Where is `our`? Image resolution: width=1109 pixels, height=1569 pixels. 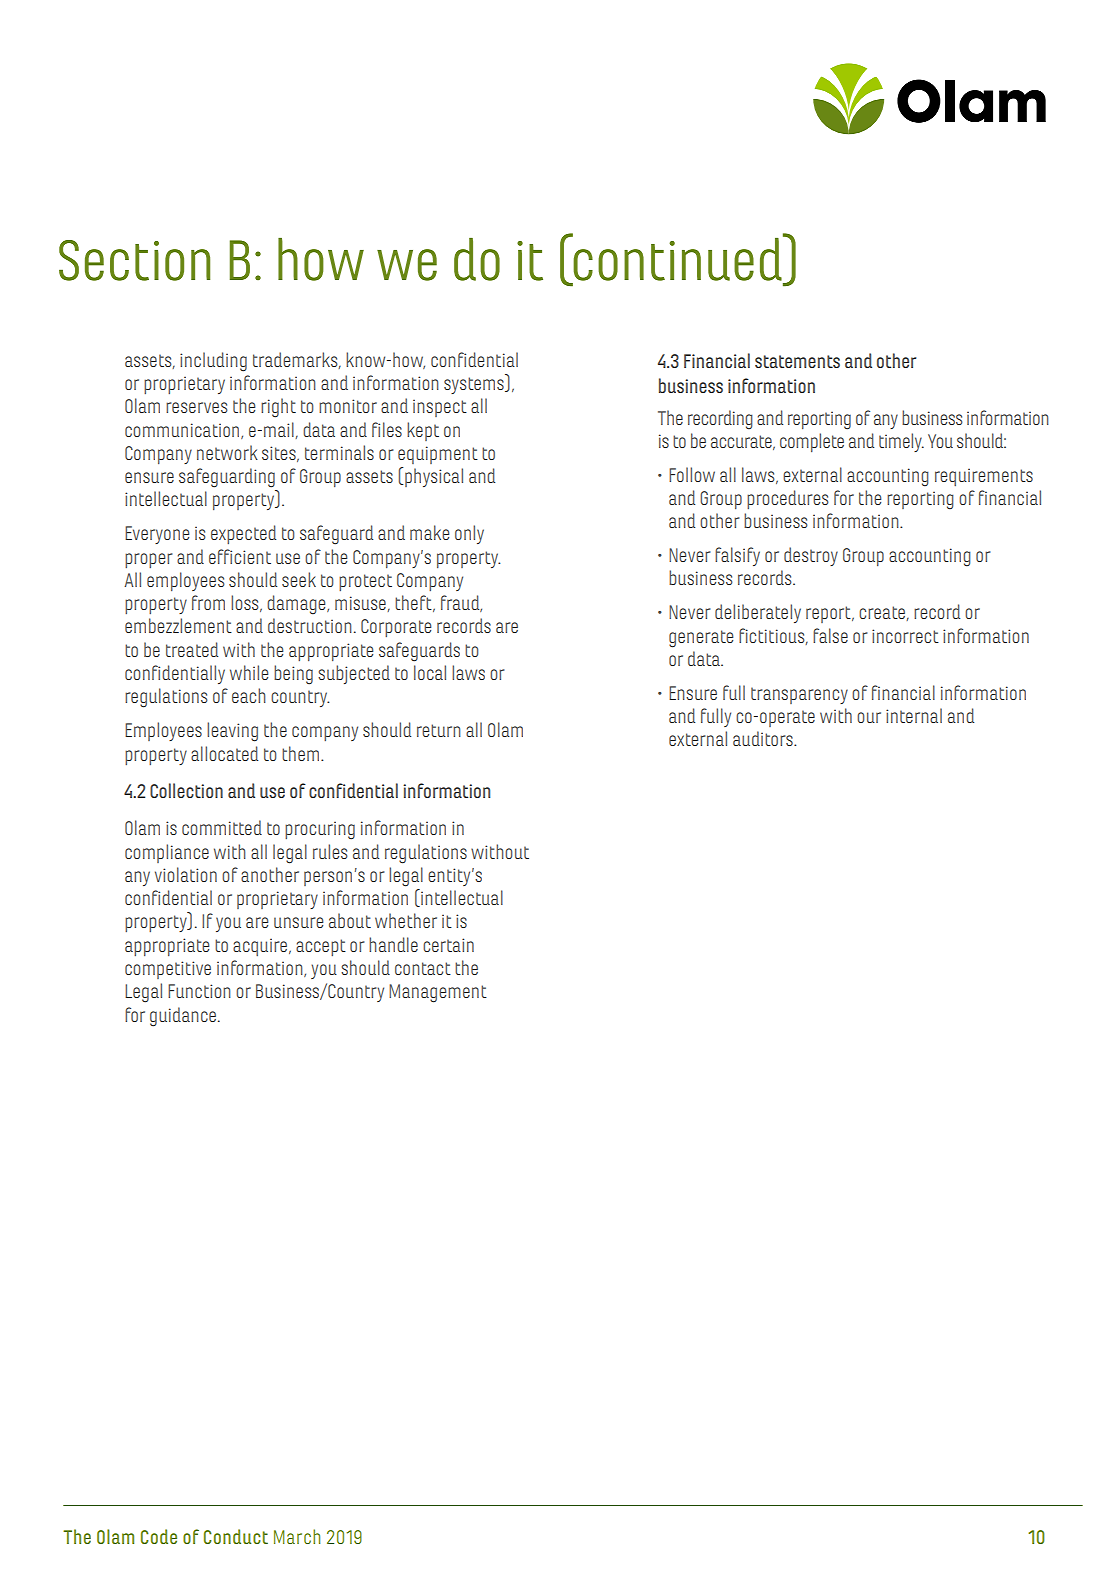 our is located at coordinates (869, 717).
